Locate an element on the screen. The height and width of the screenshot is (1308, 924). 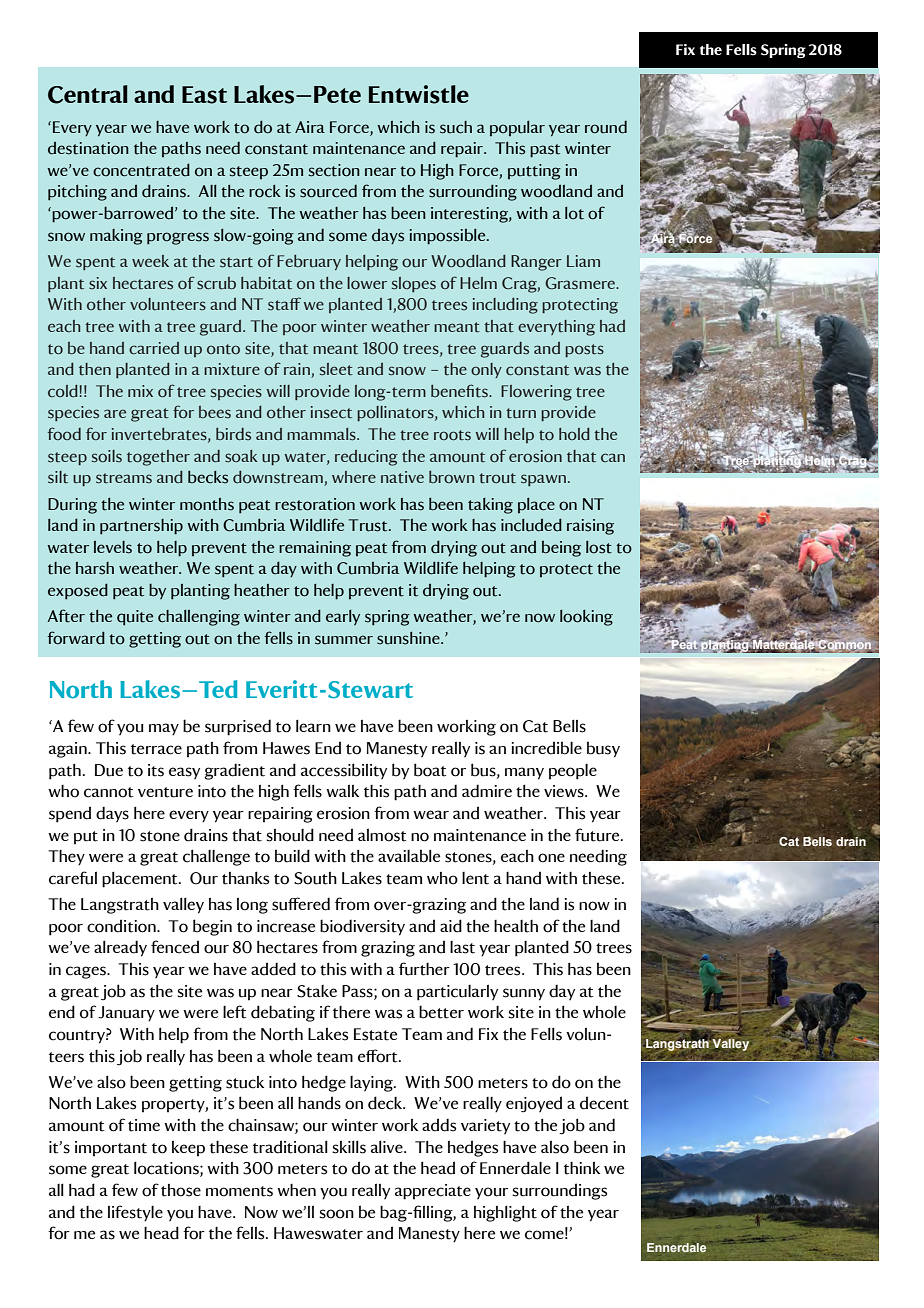
destination is located at coordinates (88, 148).
